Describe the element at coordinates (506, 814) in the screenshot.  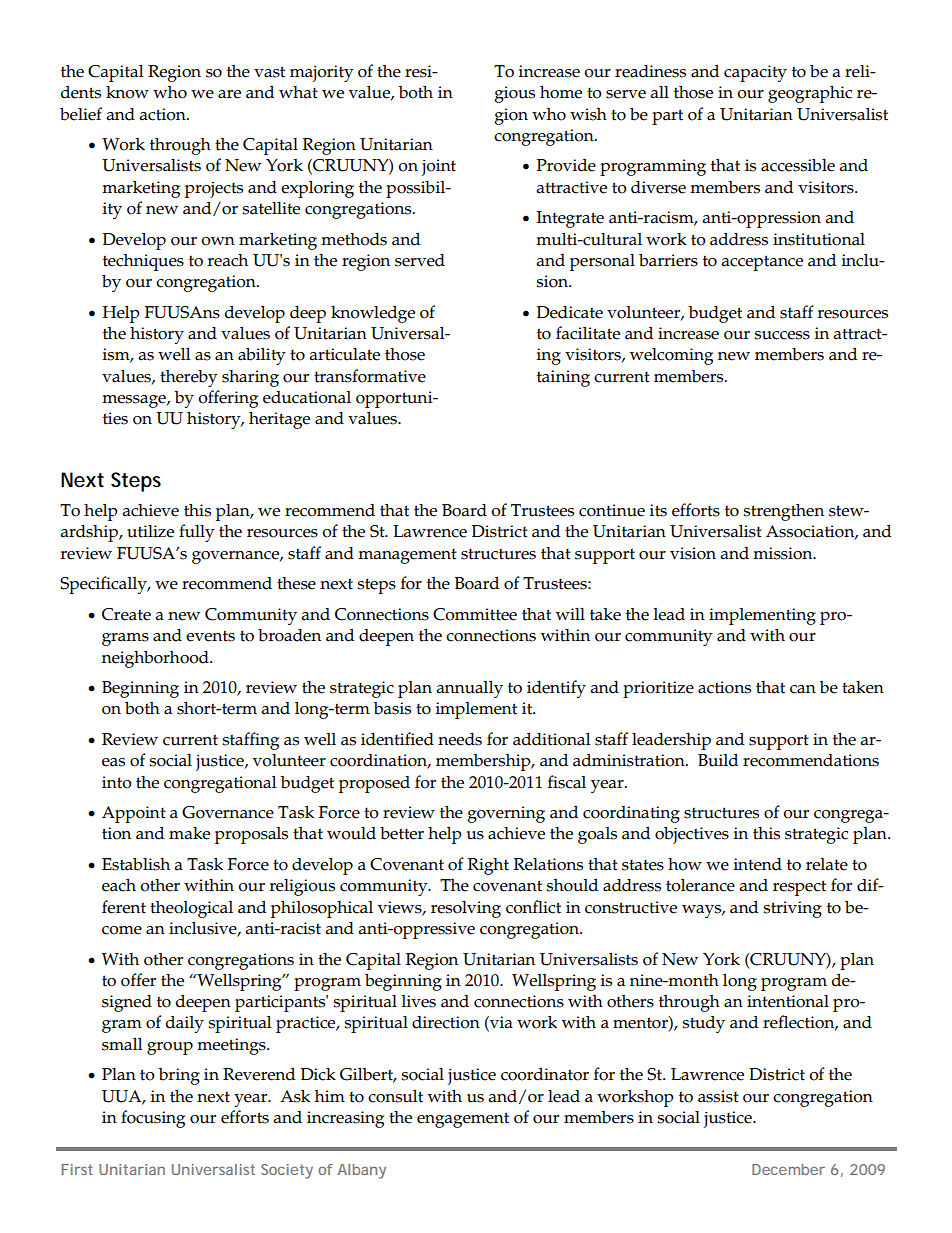
I see `governing` at that location.
